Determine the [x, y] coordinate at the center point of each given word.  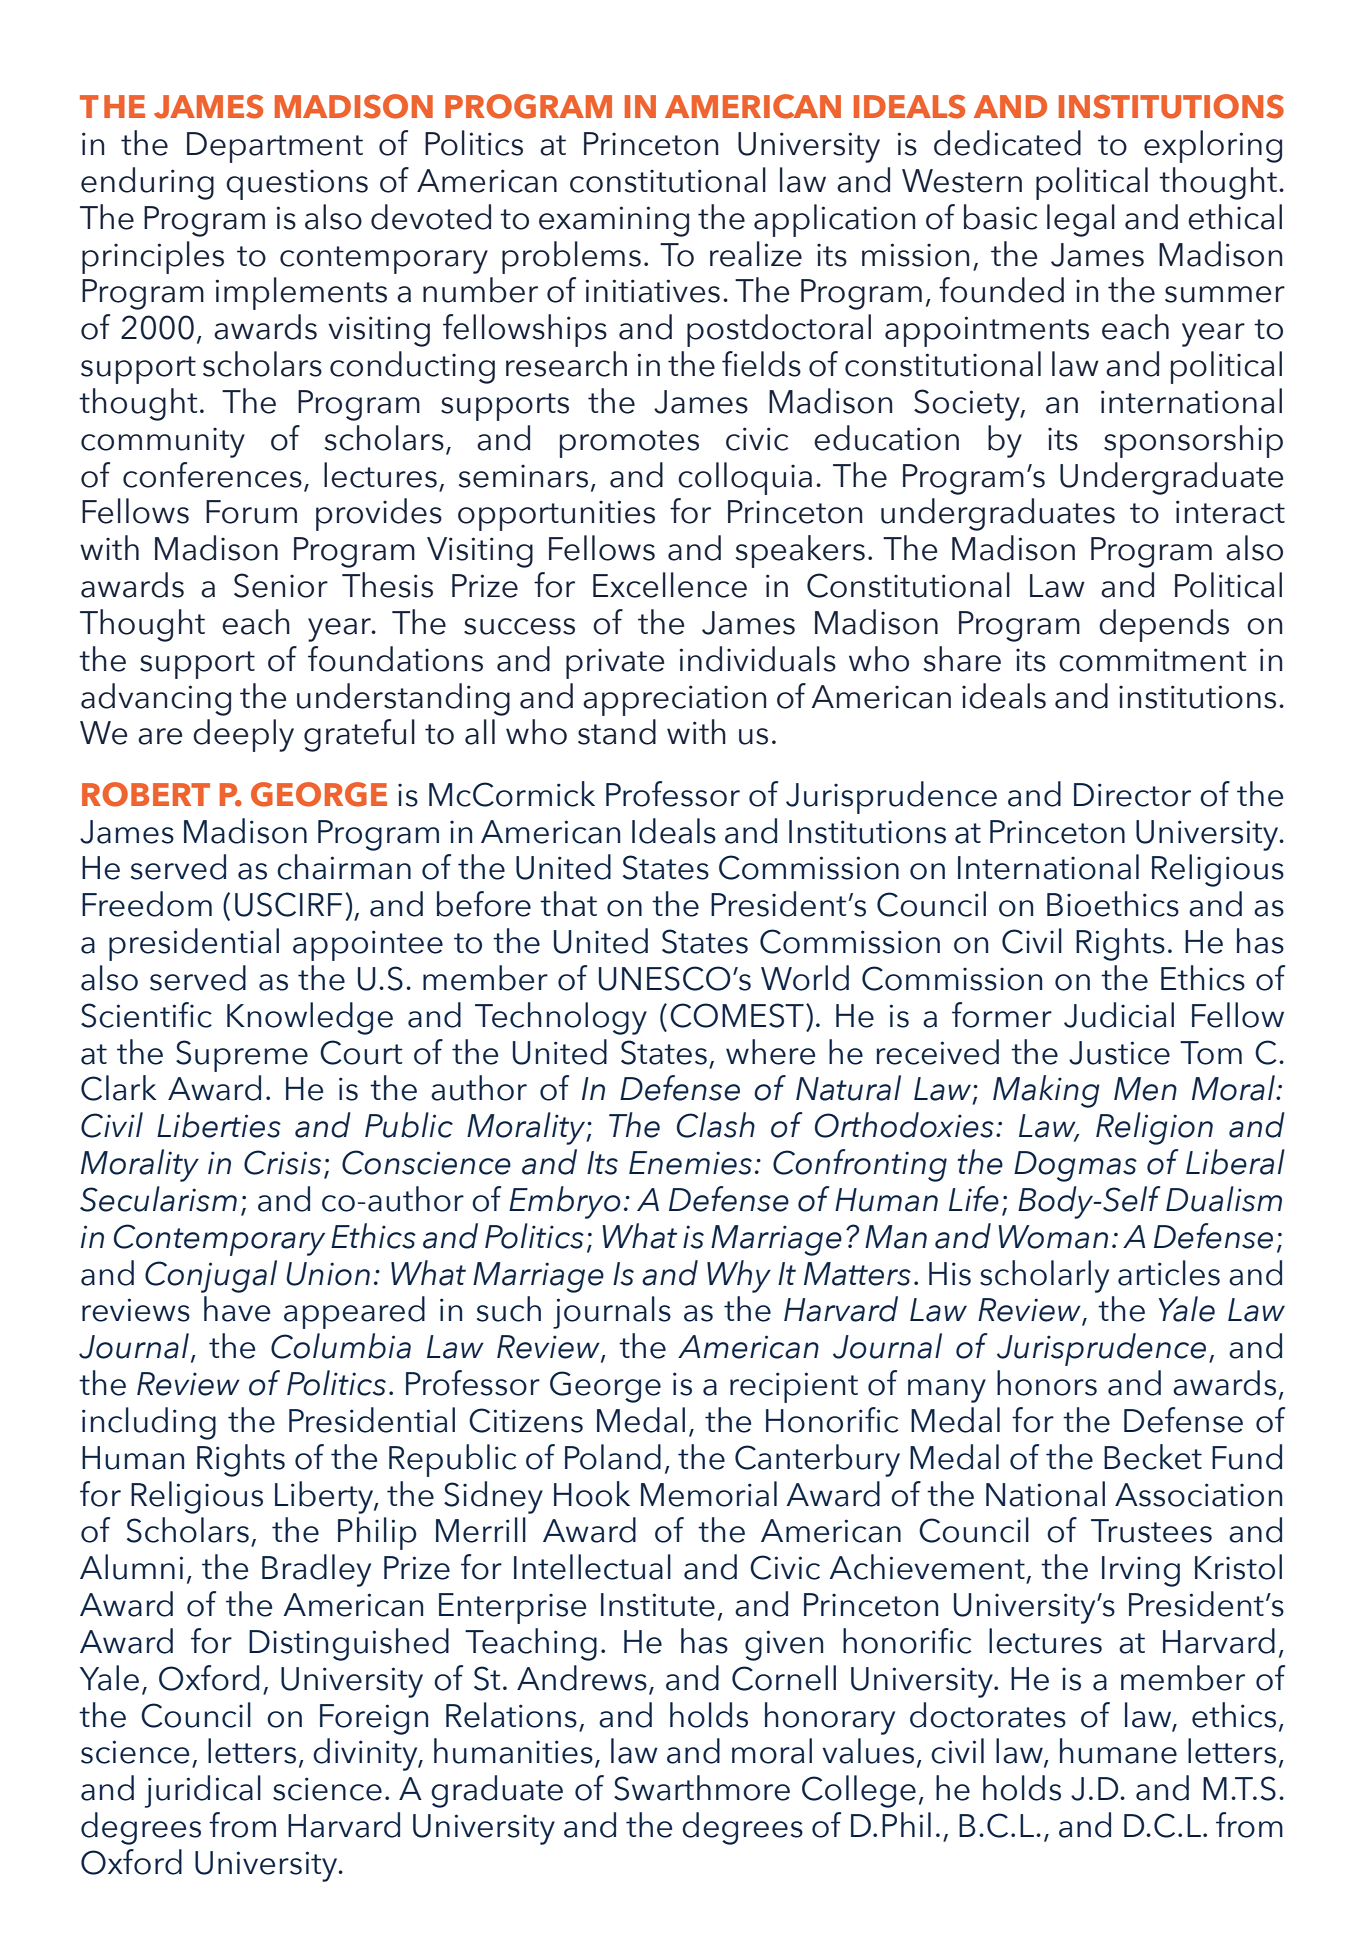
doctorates [988, 1715]
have [237, 1309]
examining [614, 221]
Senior [281, 585]
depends [1164, 625]
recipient [794, 1387]
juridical [203, 1791]
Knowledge [310, 1018]
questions [297, 184]
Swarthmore [702, 1788]
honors [1047, 1383]
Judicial [1119, 1015]
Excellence [670, 585]
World [805, 978]
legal [1081, 220]
